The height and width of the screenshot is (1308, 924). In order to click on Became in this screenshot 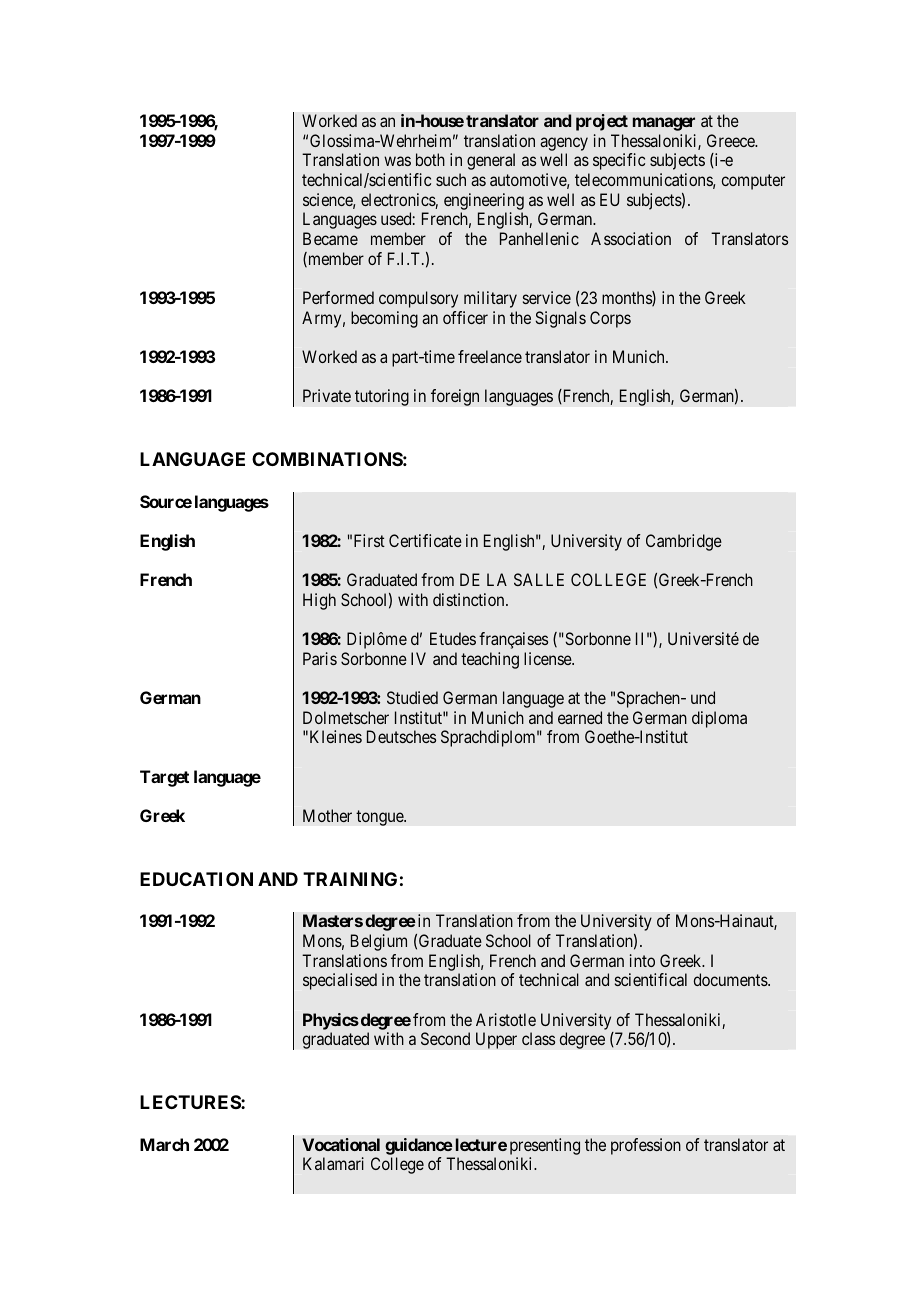, I will do `click(330, 238)`.
